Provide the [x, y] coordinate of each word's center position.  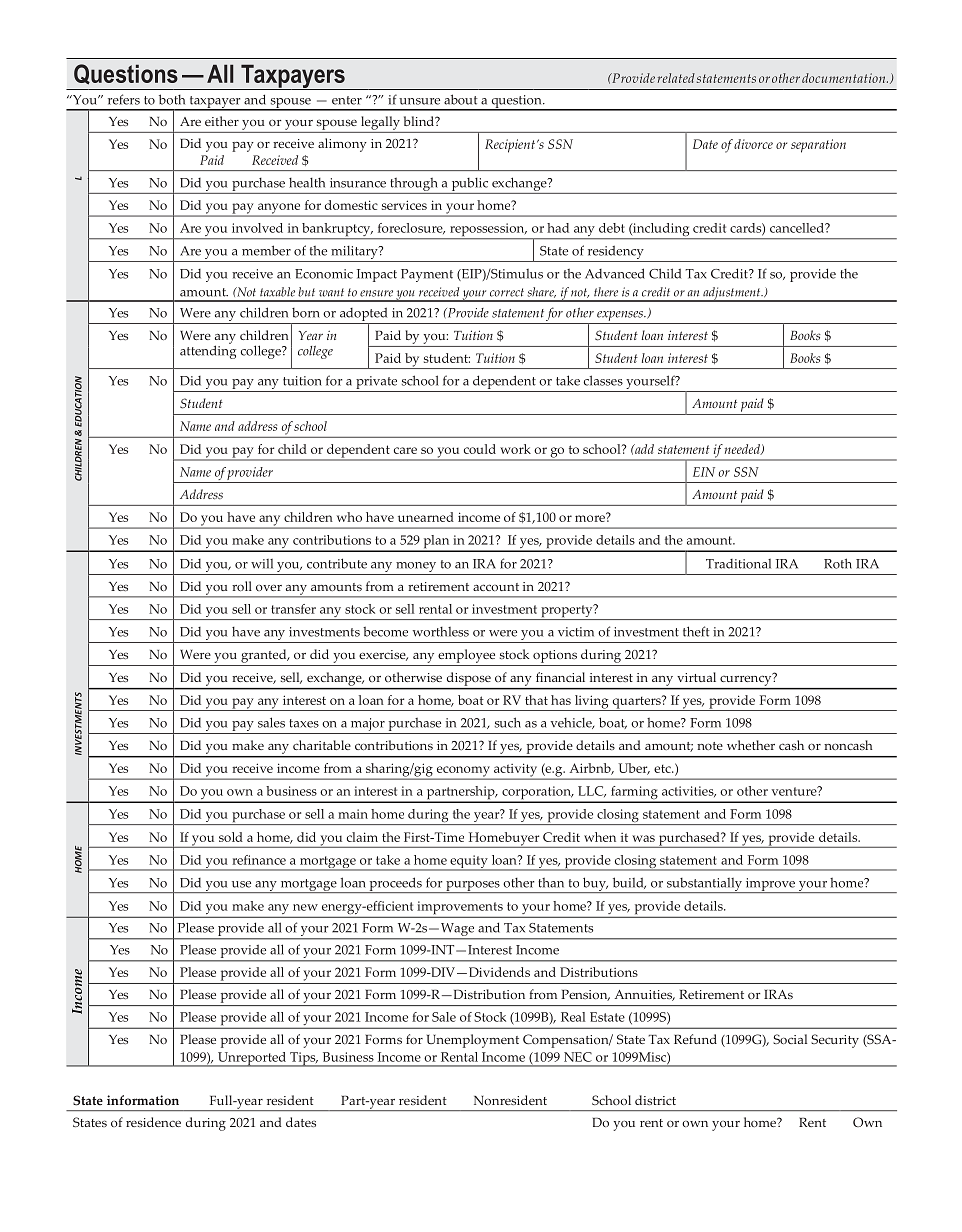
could [480, 449]
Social [790, 1039]
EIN [704, 472]
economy [463, 772]
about [461, 99]
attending [208, 351]
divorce [753, 144]
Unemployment [473, 1041]
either [222, 121]
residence [153, 1122]
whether [751, 745]
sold [231, 837]
